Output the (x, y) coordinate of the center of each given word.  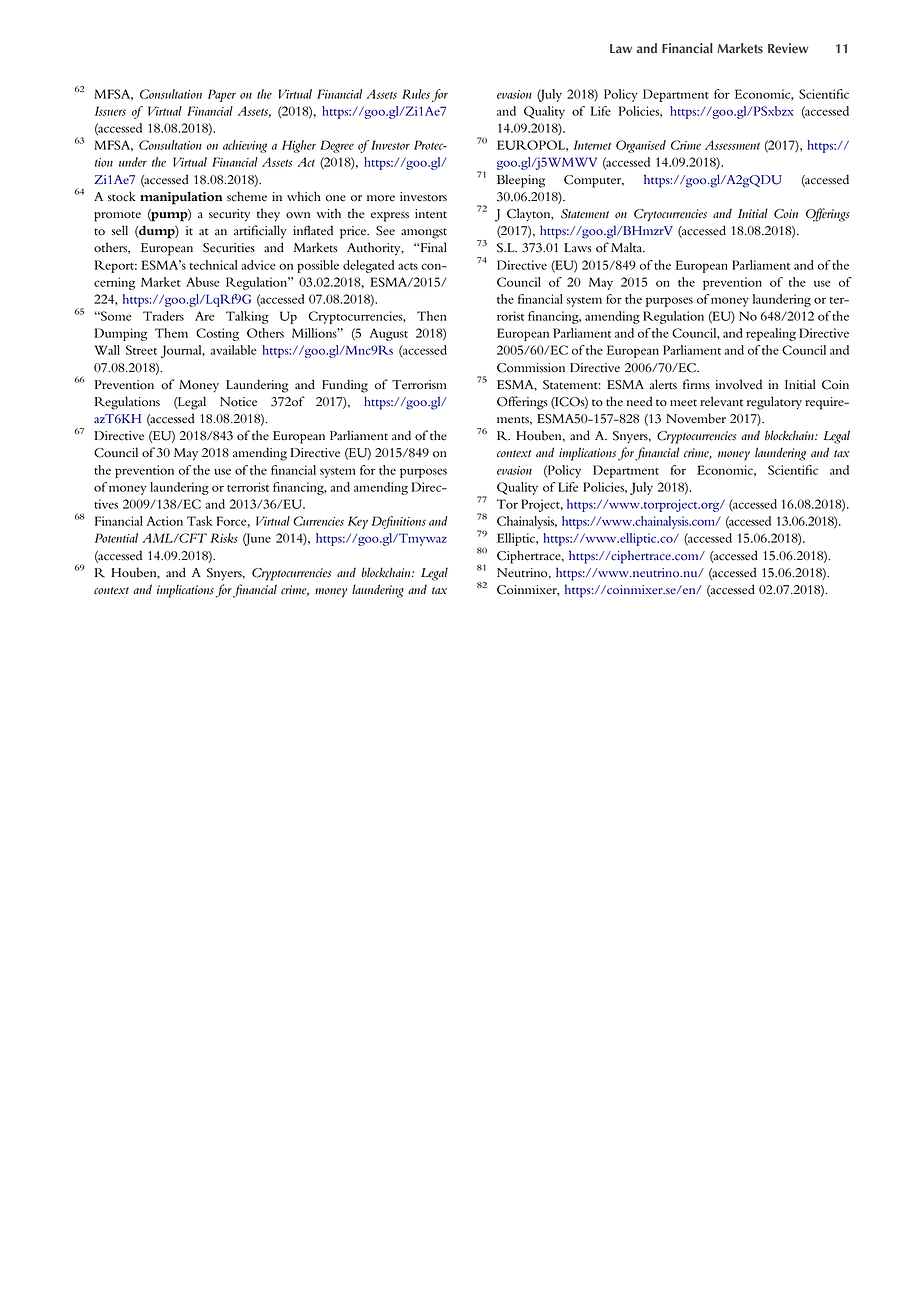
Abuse (203, 282)
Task (199, 521)
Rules (416, 94)
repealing (771, 334)
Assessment (732, 145)
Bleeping (521, 181)
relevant (721, 401)
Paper (222, 95)
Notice (238, 402)
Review (788, 48)
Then (432, 316)
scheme (247, 196)
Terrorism (419, 385)
